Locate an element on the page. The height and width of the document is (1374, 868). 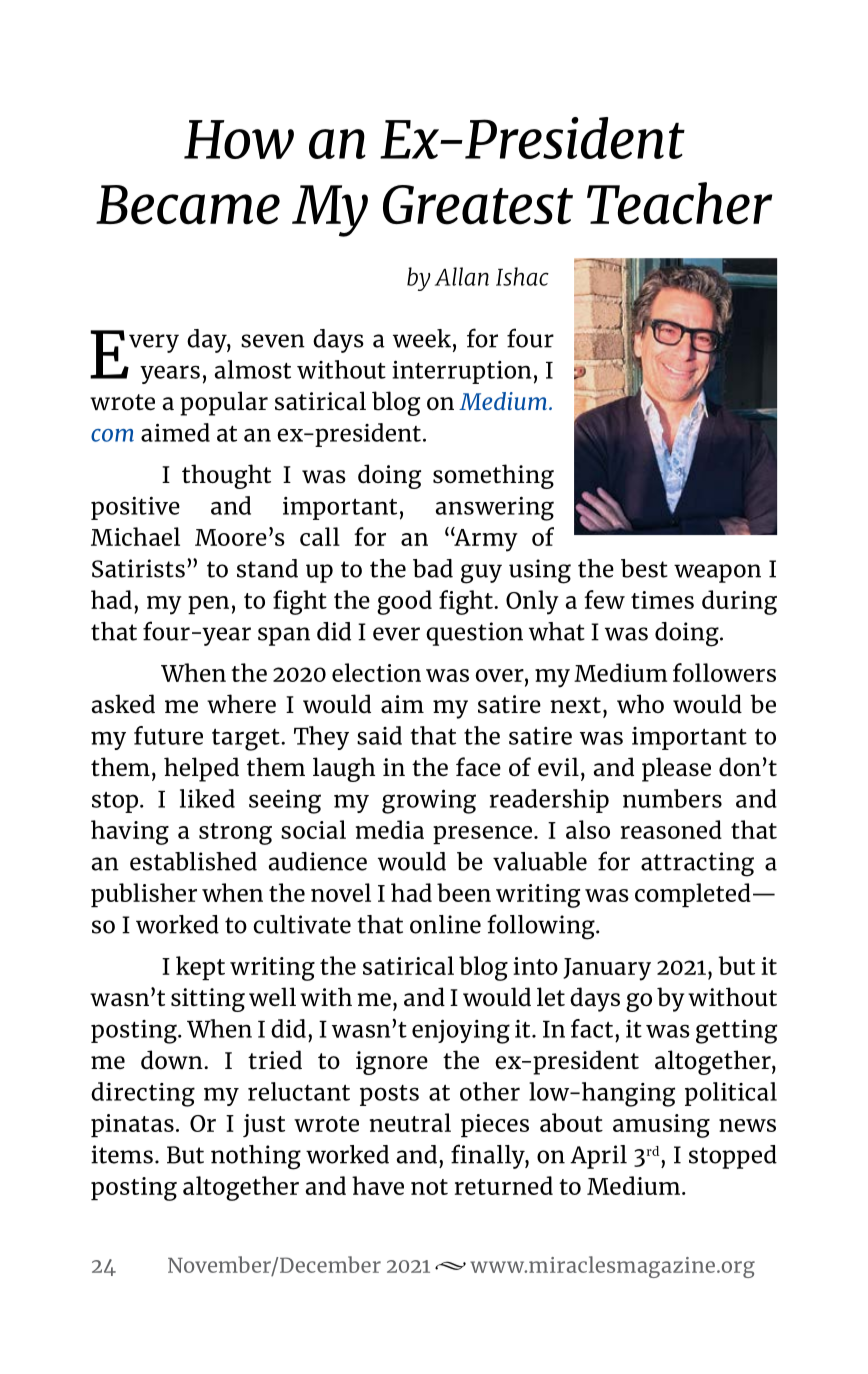
answering is located at coordinates (495, 508).
